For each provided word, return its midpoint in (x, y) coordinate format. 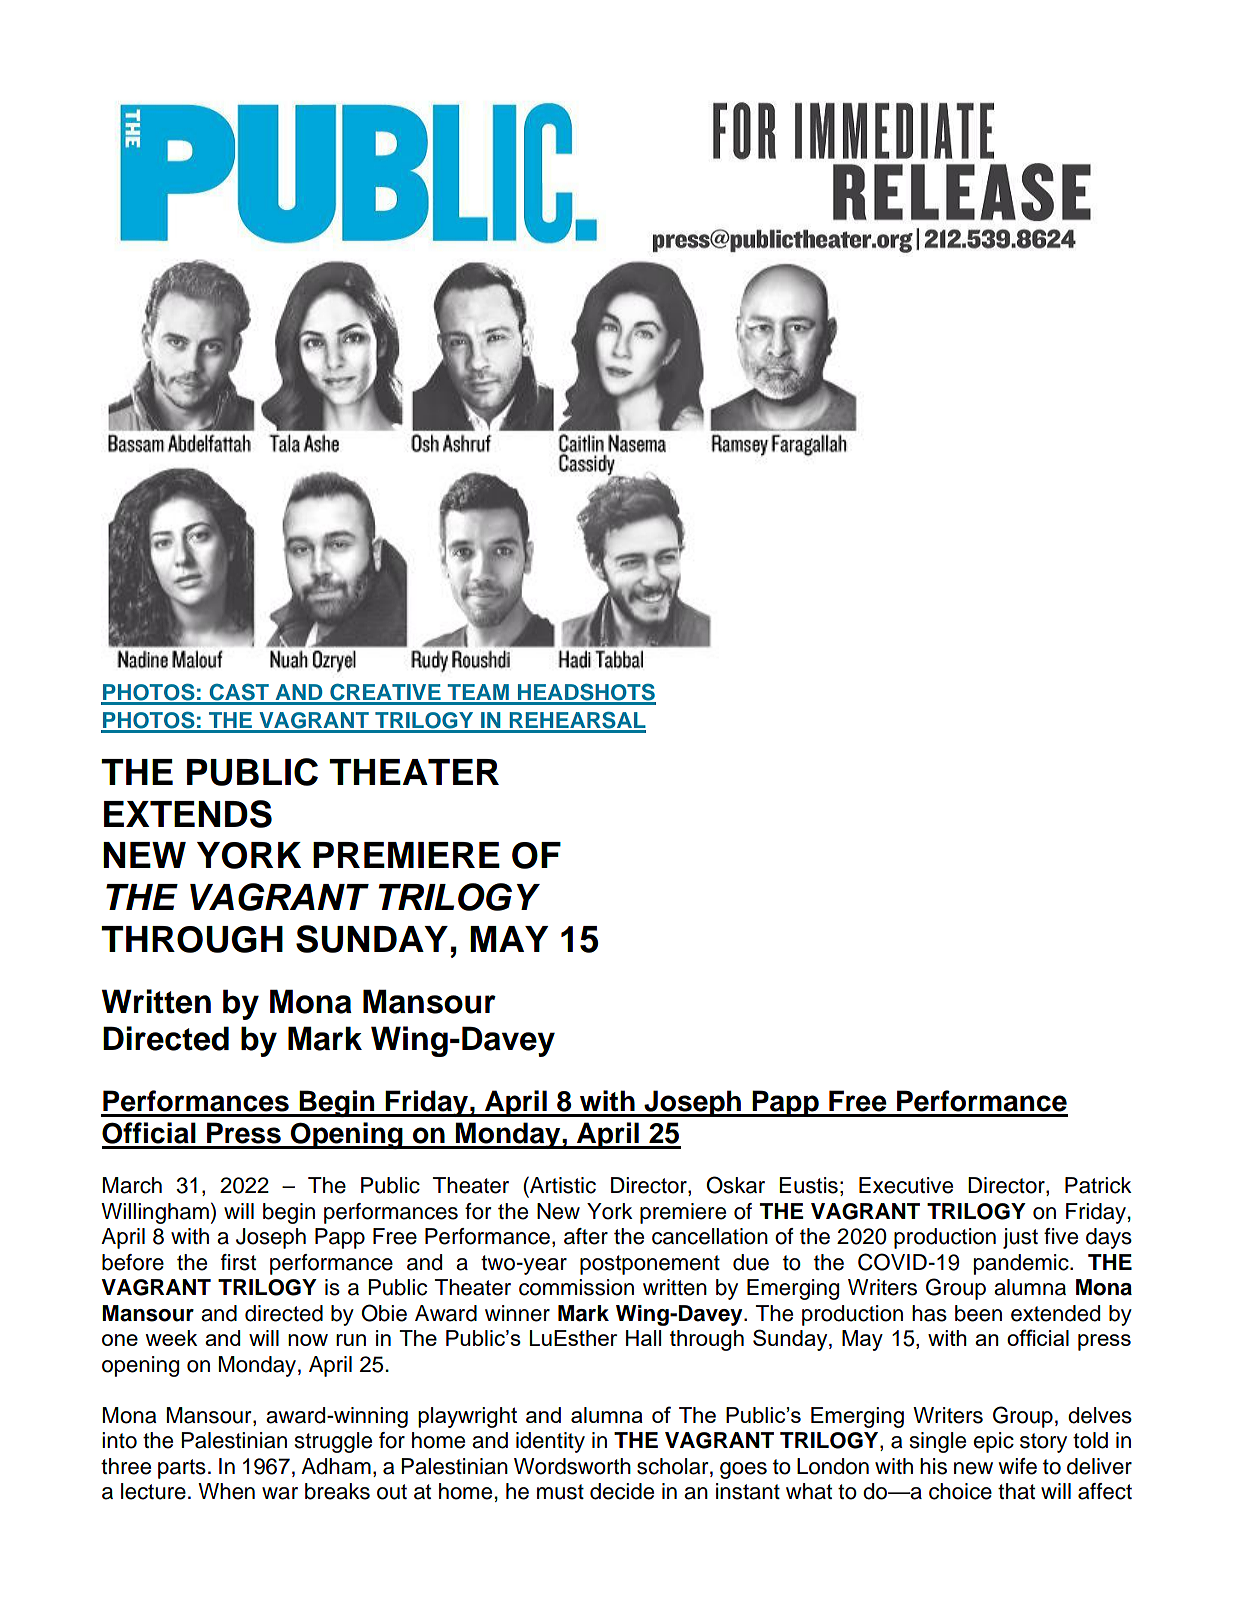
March (132, 1185)
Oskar (735, 1185)
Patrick (1098, 1185)
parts (182, 1469)
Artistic (562, 1185)
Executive (906, 1185)
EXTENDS (188, 814)
